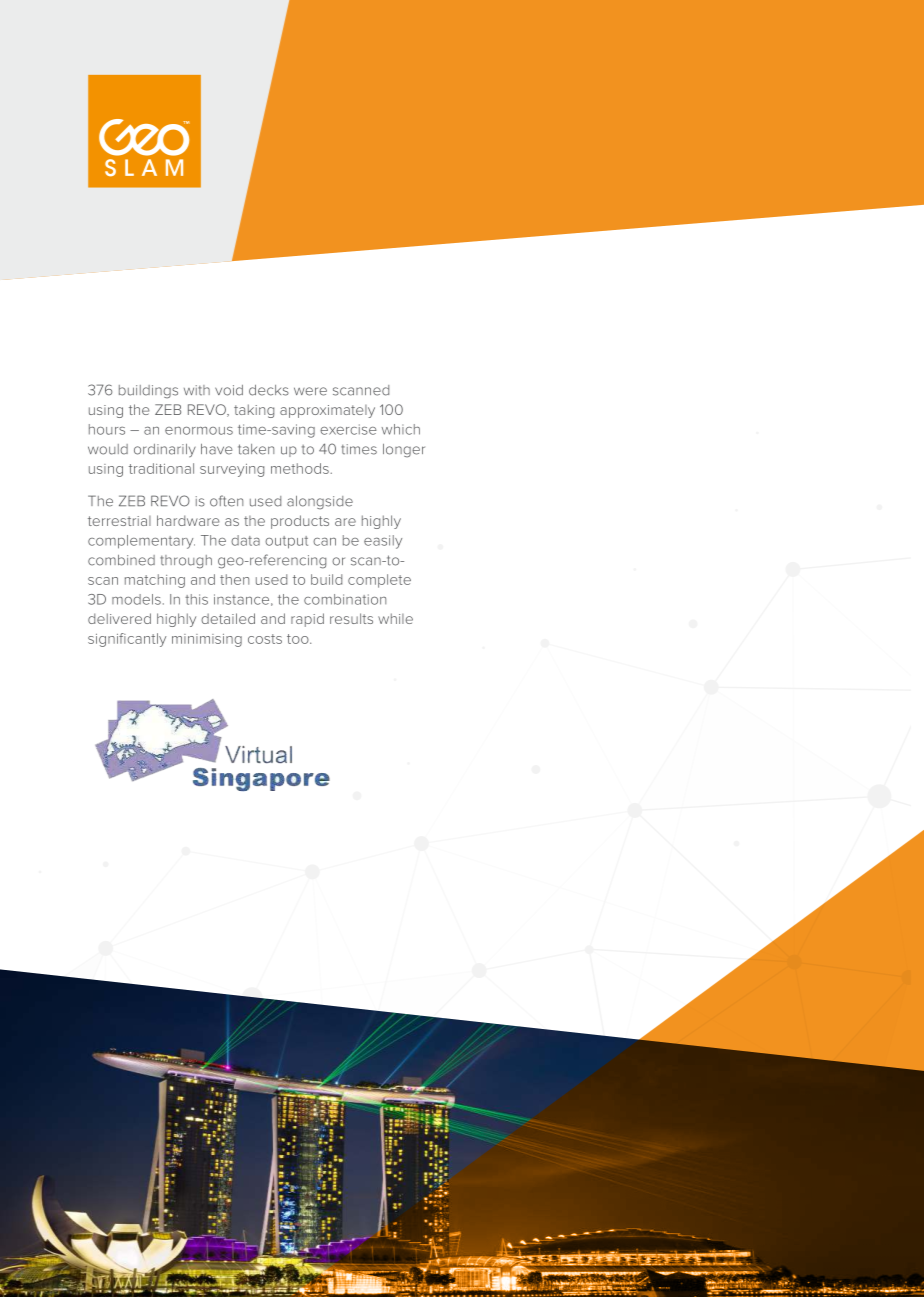  Describe the element at coordinates (327, 411) in the screenshot. I see `approximately` at that location.
